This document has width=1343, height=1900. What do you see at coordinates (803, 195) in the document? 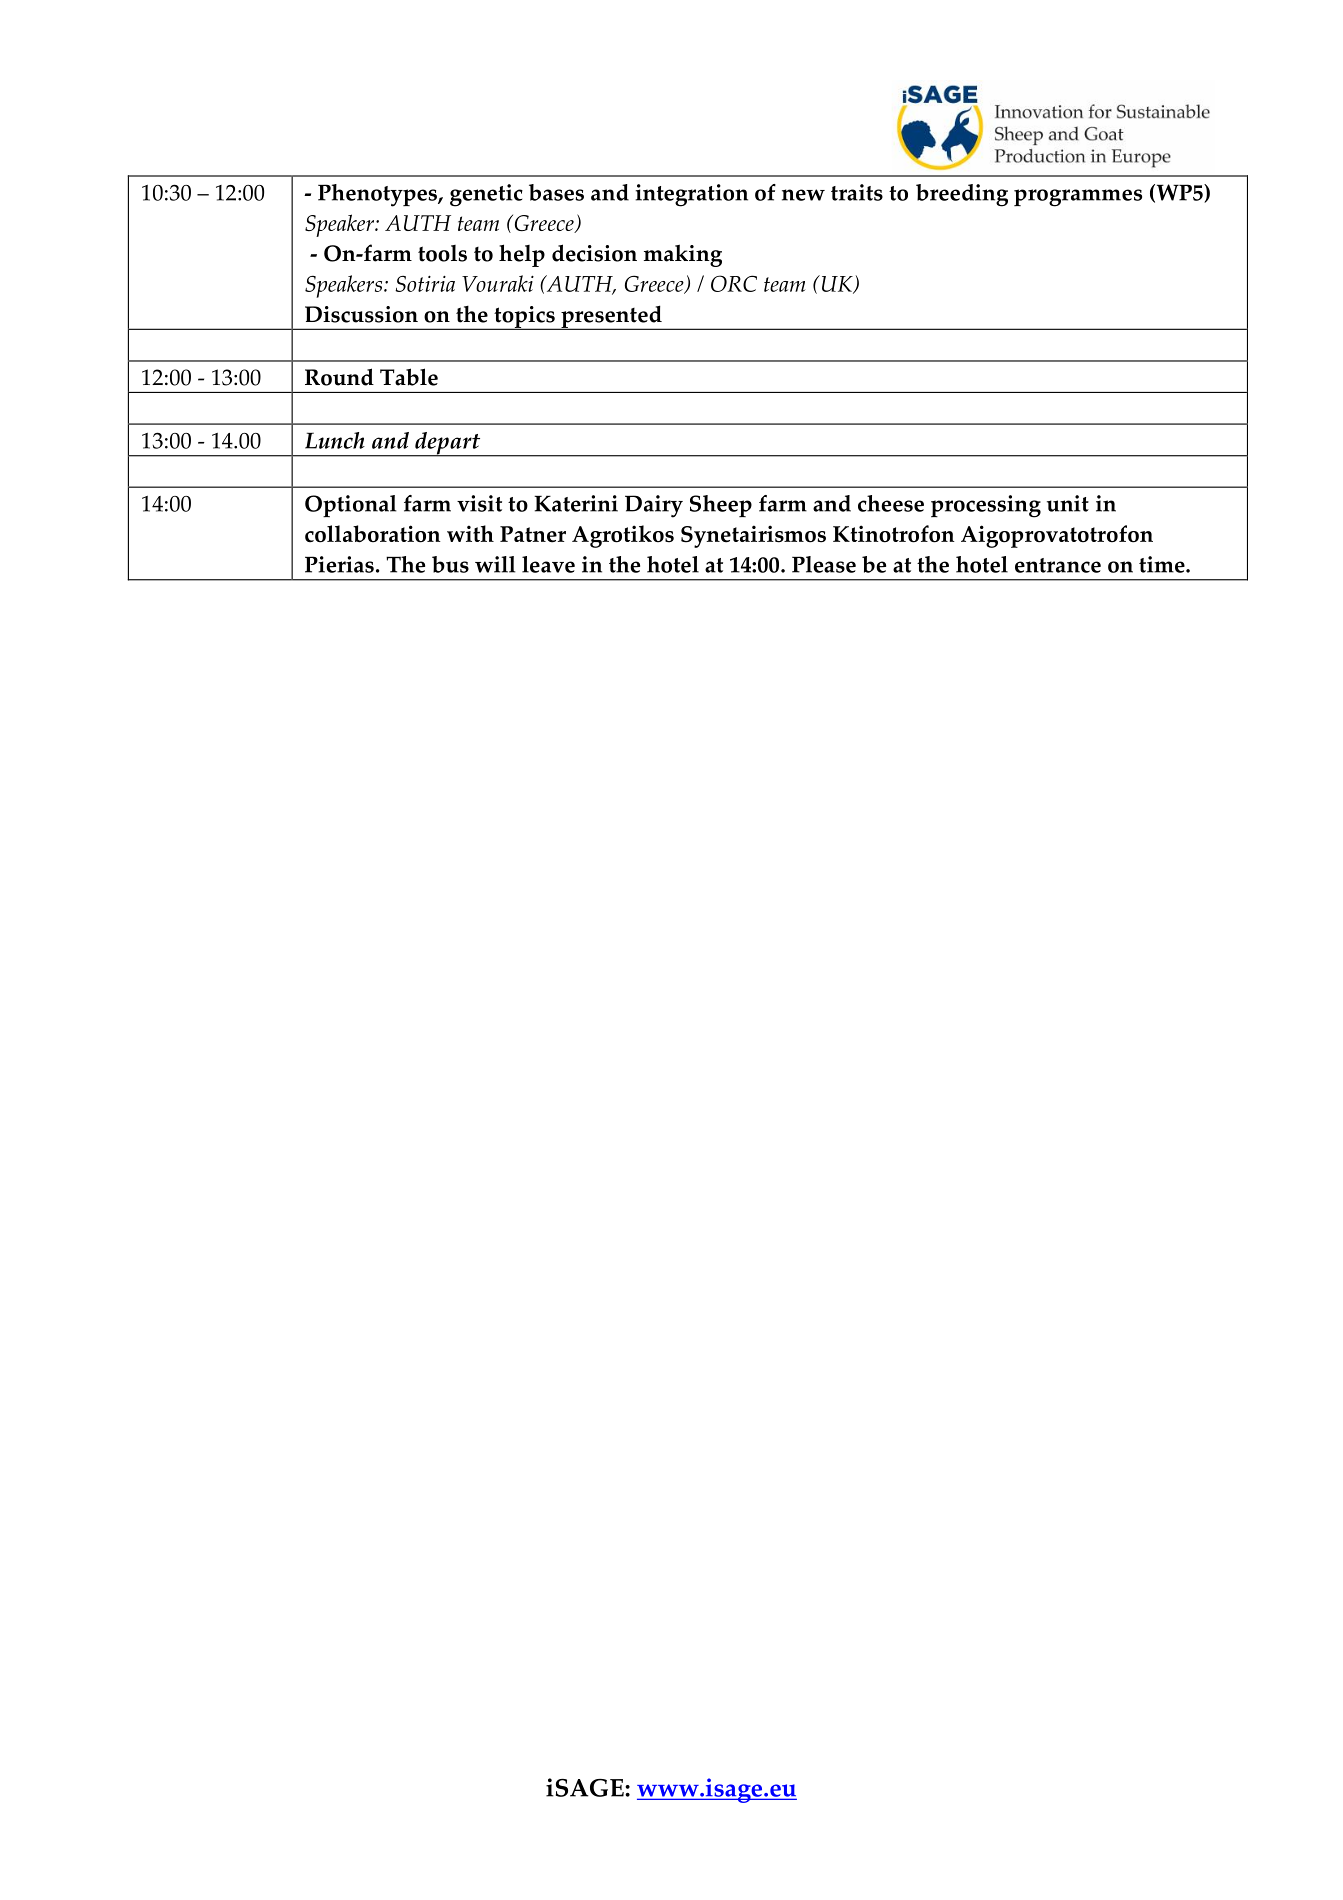
I see `new` at bounding box center [803, 195].
